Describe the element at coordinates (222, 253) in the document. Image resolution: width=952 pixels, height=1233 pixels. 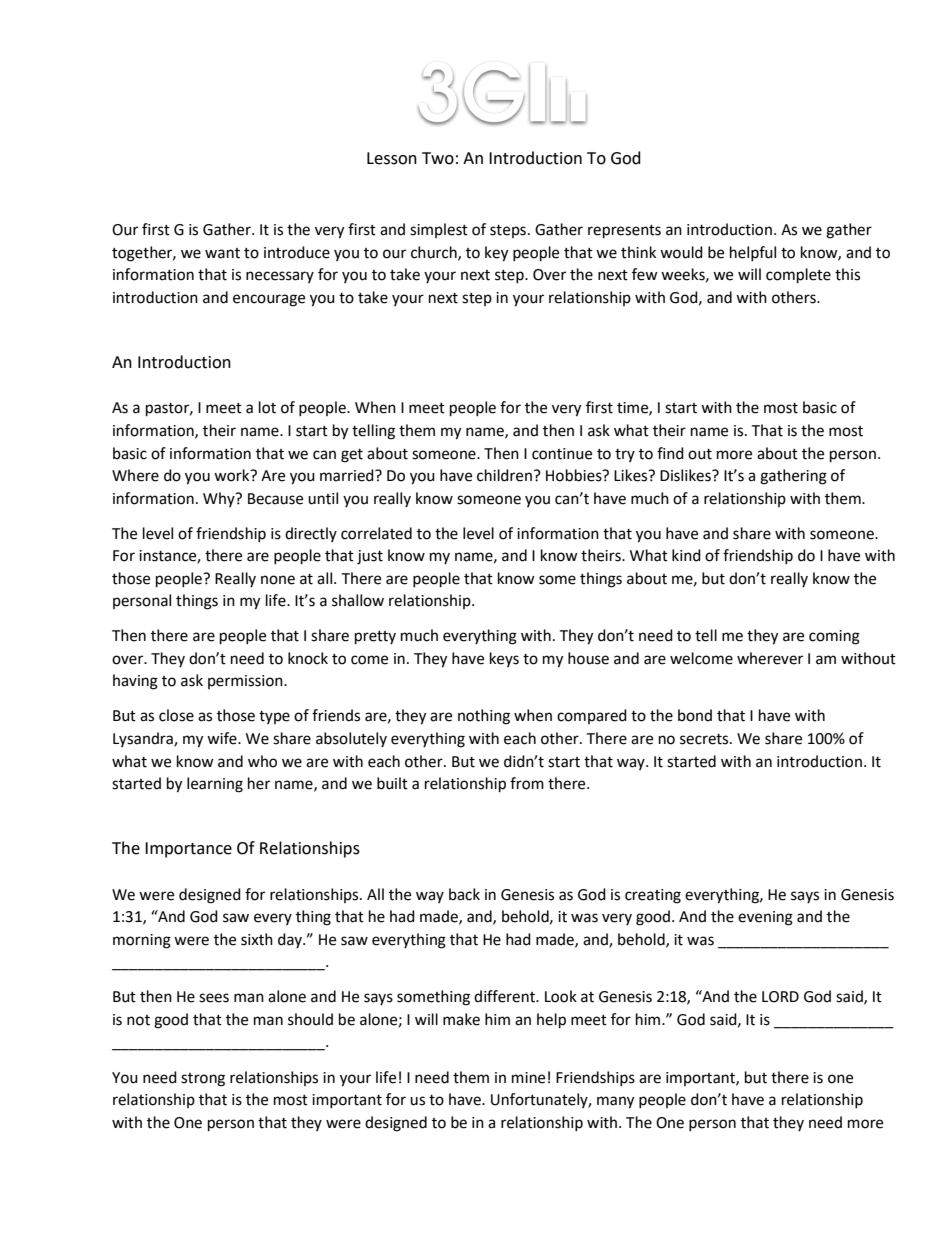
I see `want` at that location.
